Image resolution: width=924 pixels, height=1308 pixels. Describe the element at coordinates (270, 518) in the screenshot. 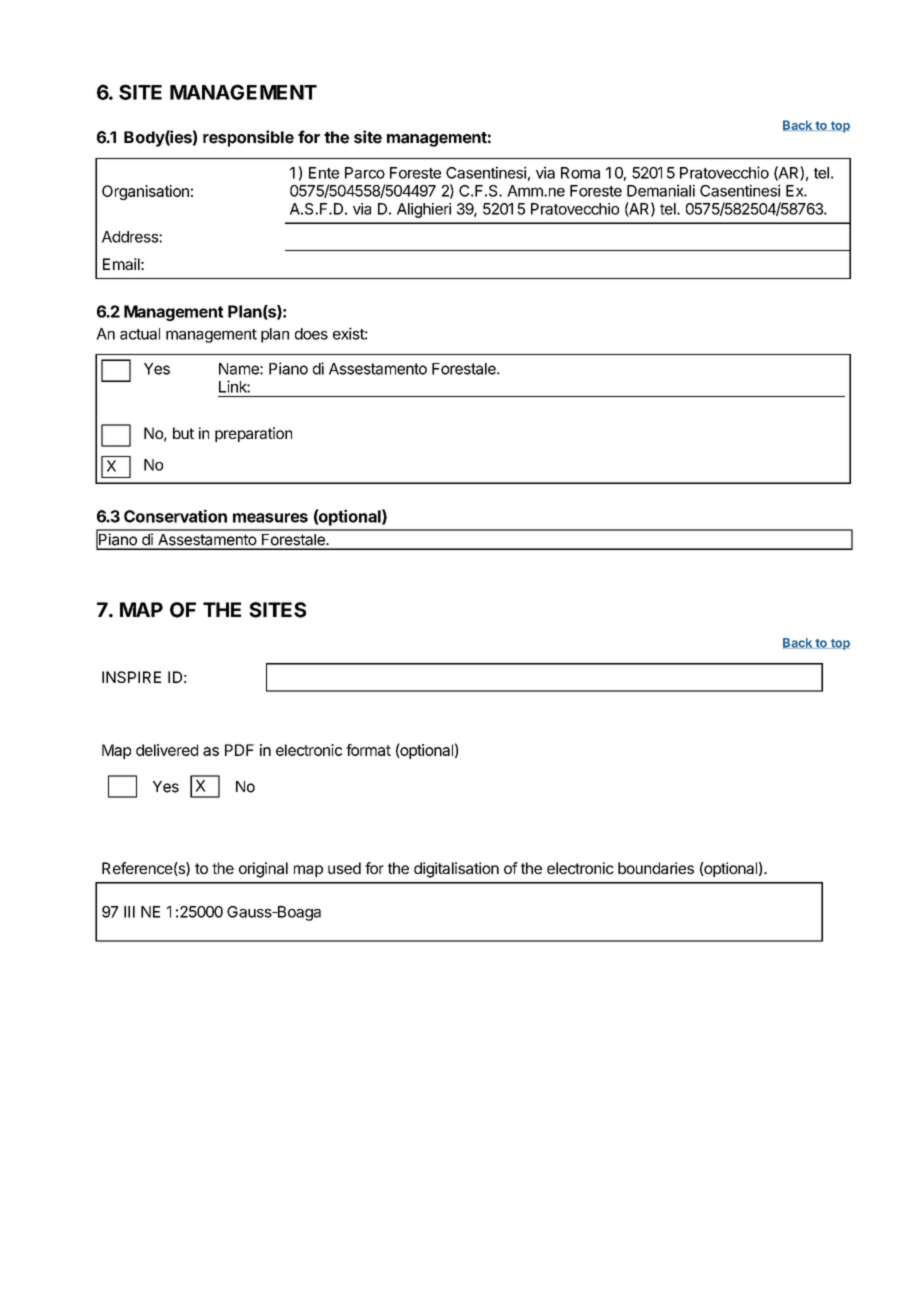

I see `measures` at that location.
